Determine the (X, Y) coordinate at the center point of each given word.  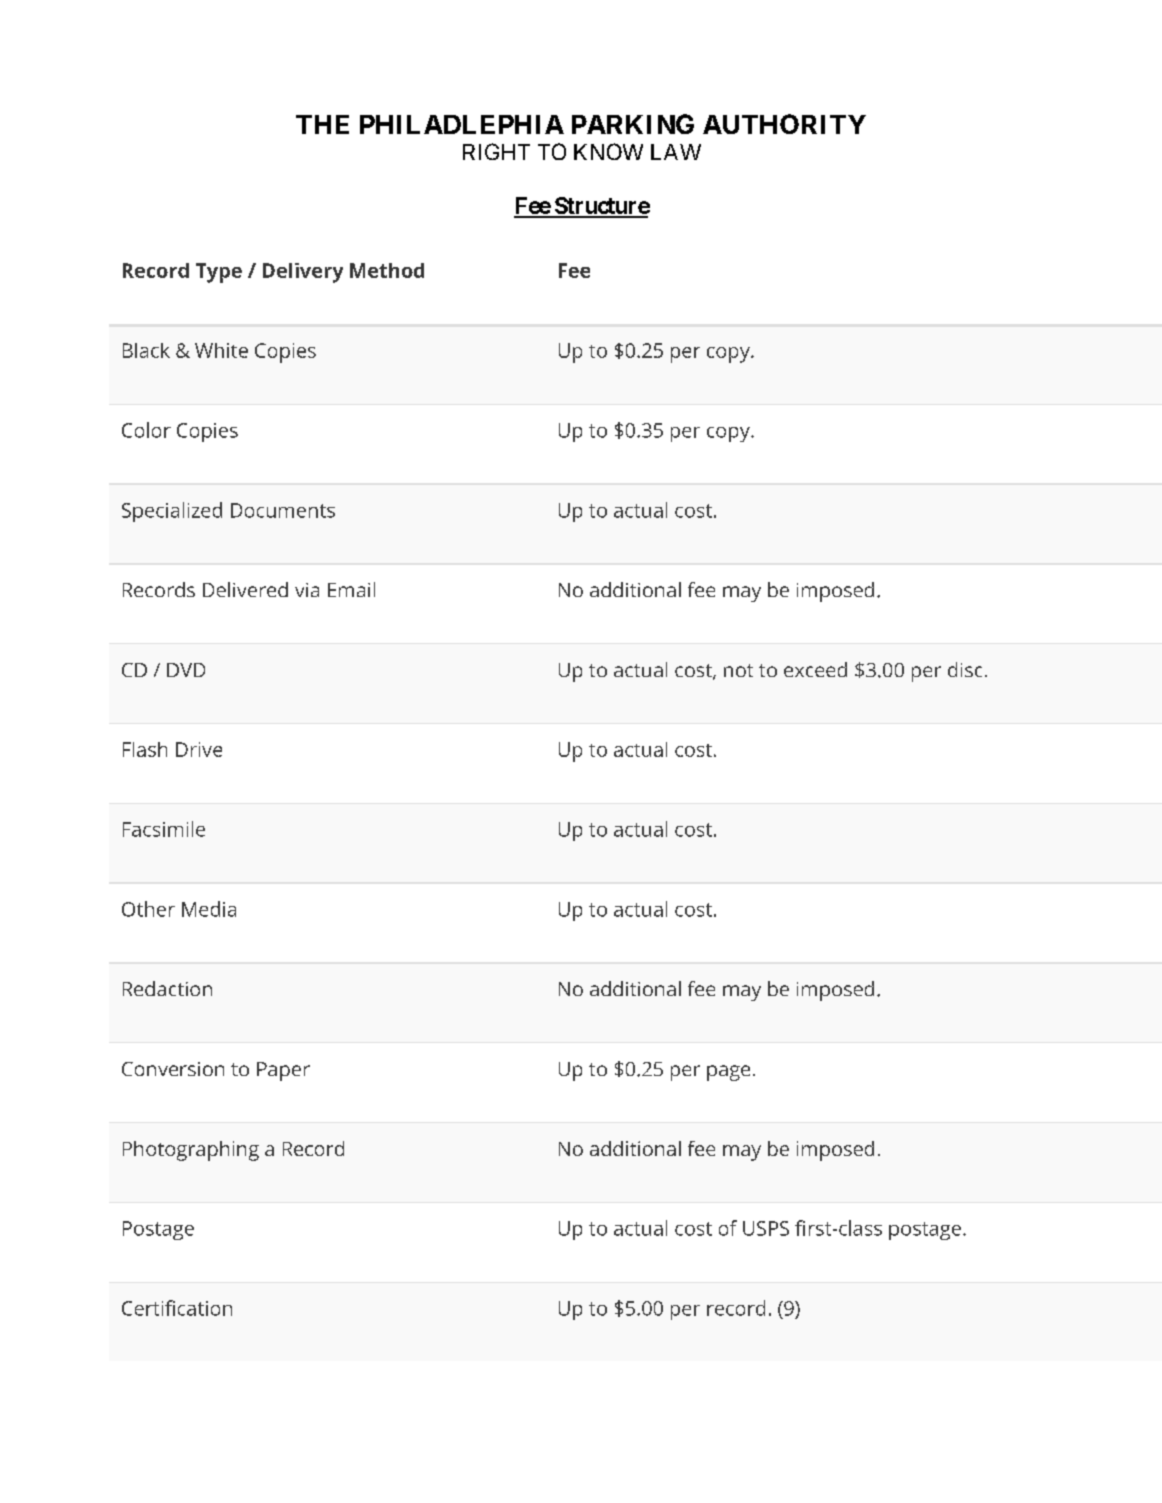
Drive (199, 749)
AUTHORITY (784, 124)
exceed (815, 669)
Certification (177, 1308)
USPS (766, 1228)
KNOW (608, 151)
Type (219, 273)
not (738, 670)
